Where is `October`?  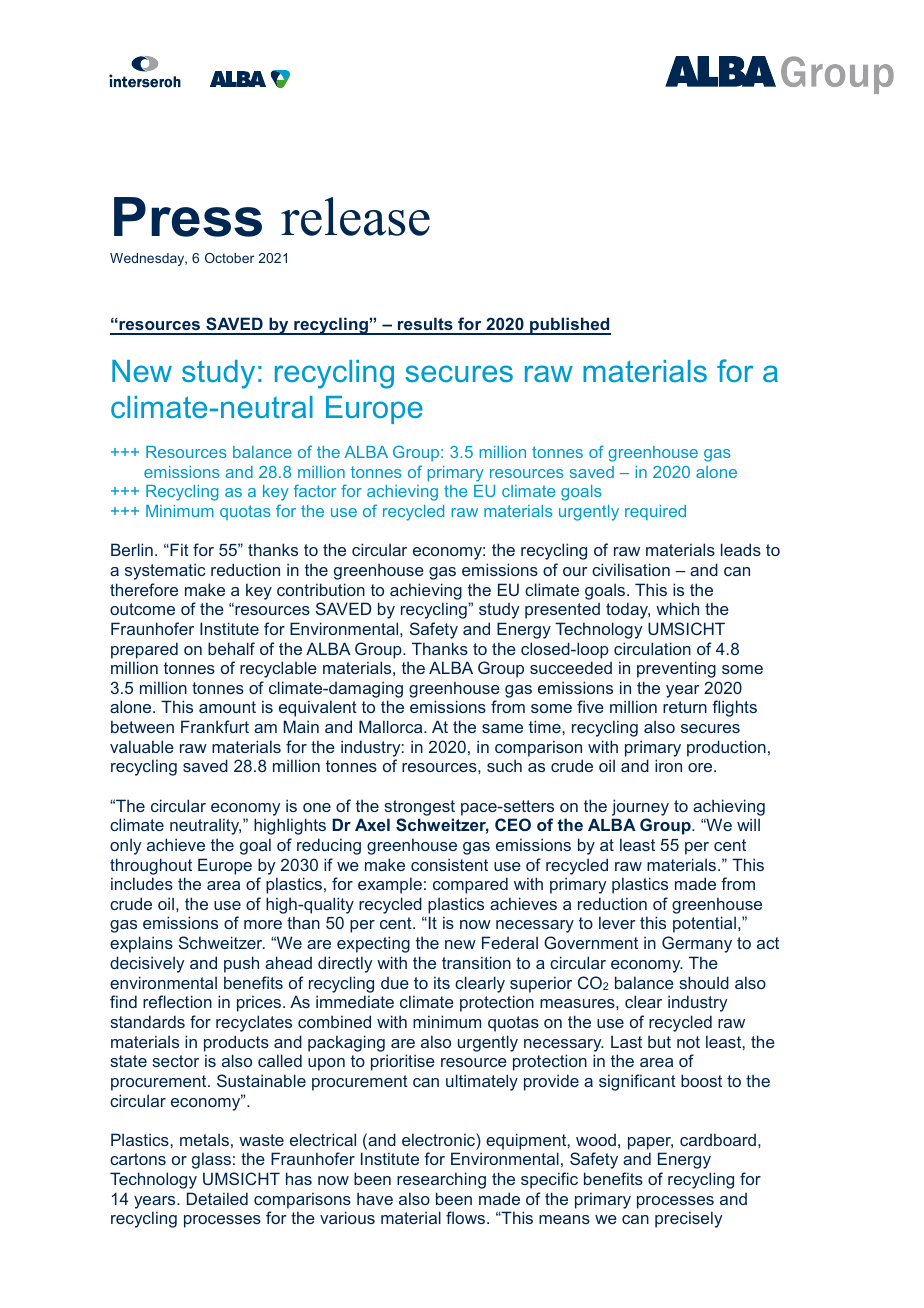 October is located at coordinates (229, 258).
